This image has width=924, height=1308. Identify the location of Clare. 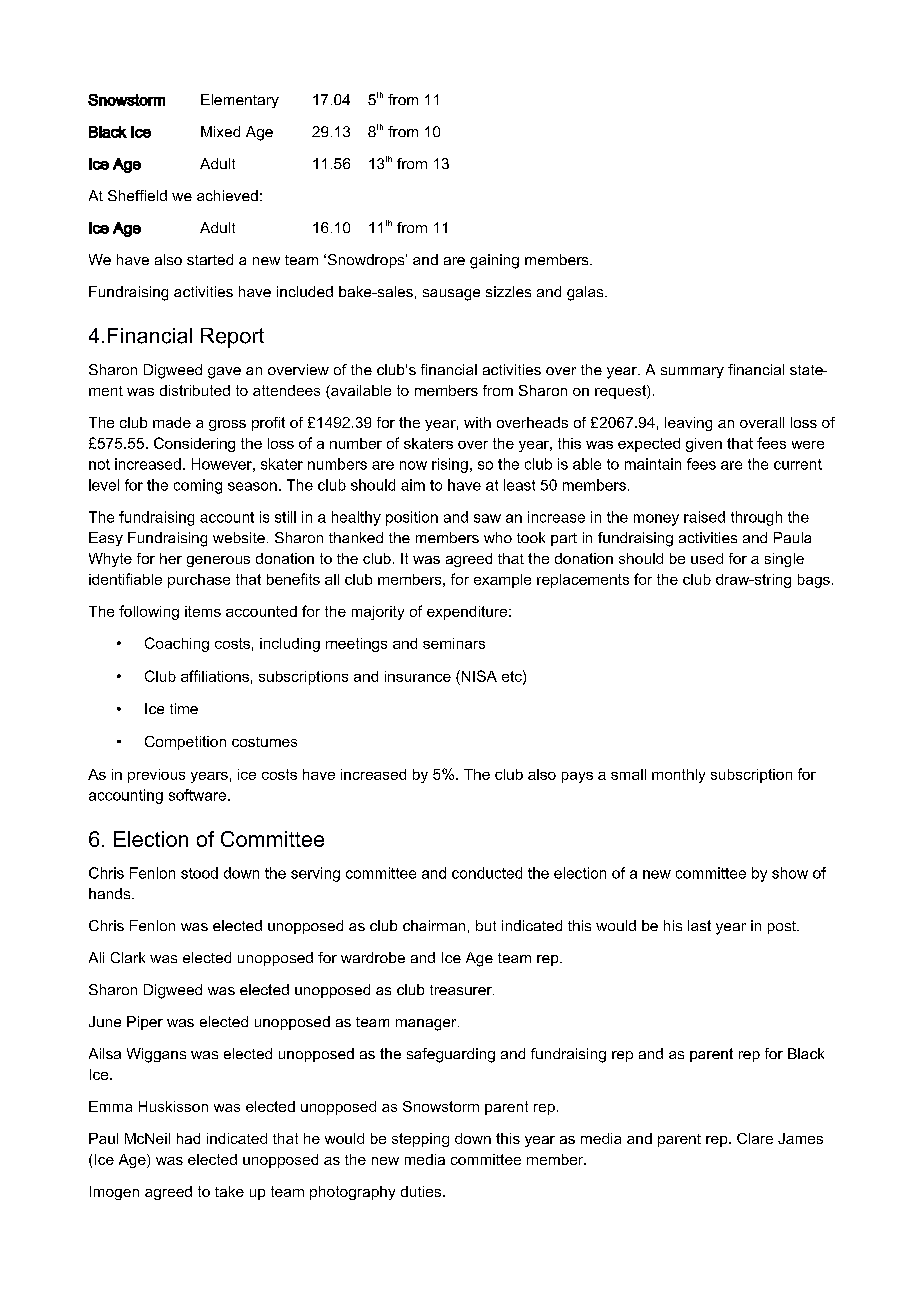
(755, 1138).
